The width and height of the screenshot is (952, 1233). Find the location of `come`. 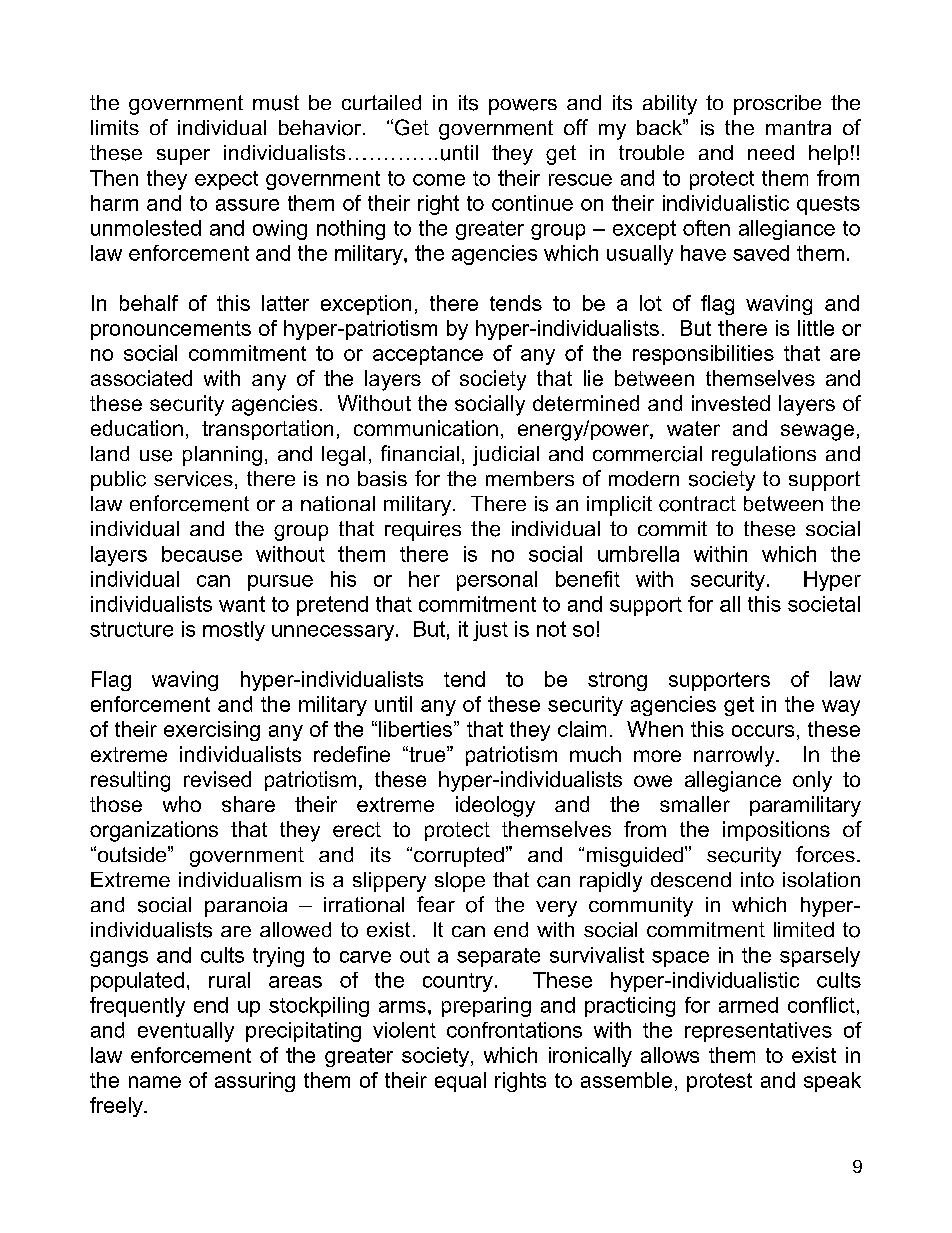

come is located at coordinates (439, 180).
